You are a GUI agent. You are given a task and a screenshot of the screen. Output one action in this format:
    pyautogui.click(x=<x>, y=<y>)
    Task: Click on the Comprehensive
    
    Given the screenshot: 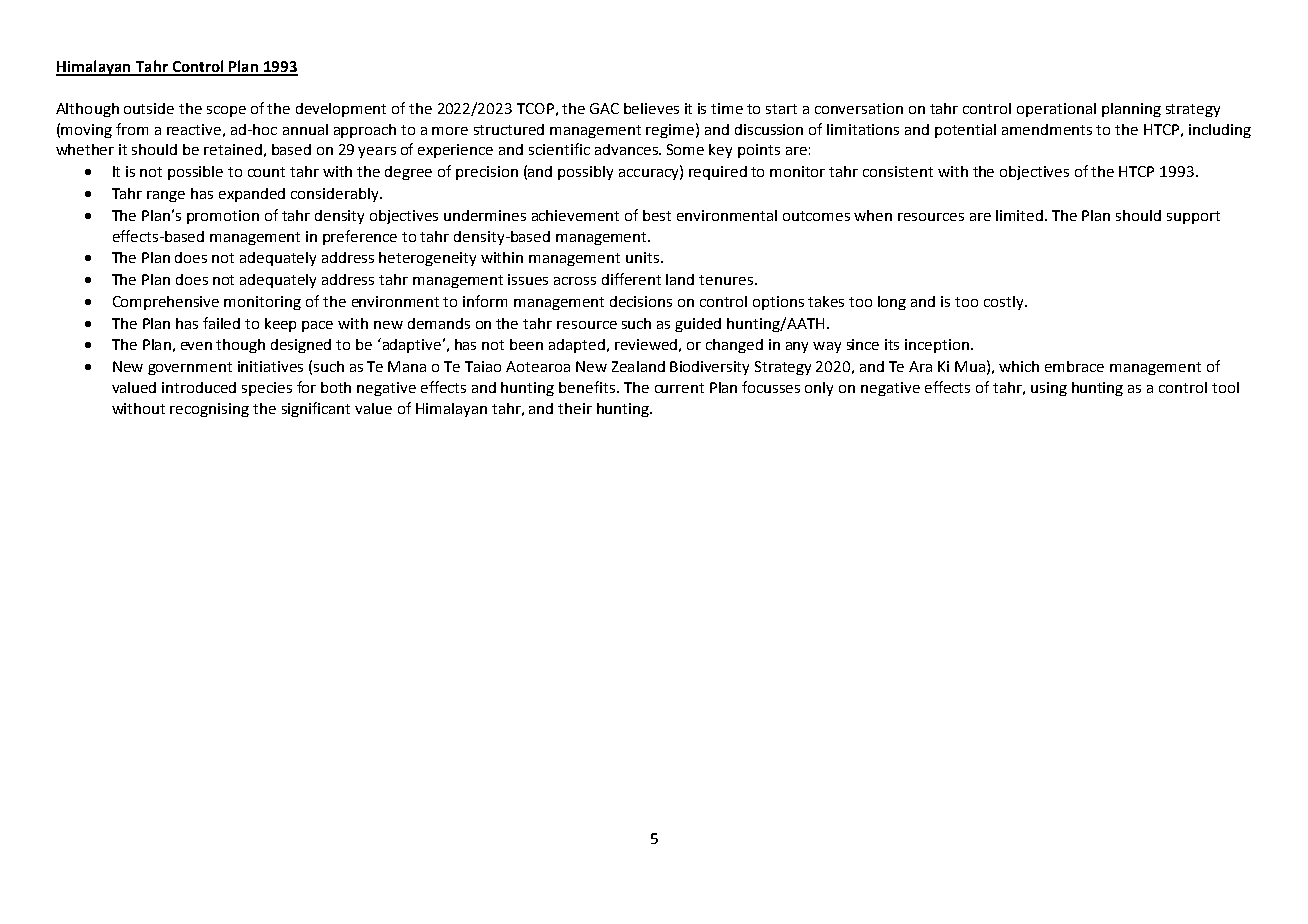 What is the action you would take?
    pyautogui.click(x=166, y=303)
